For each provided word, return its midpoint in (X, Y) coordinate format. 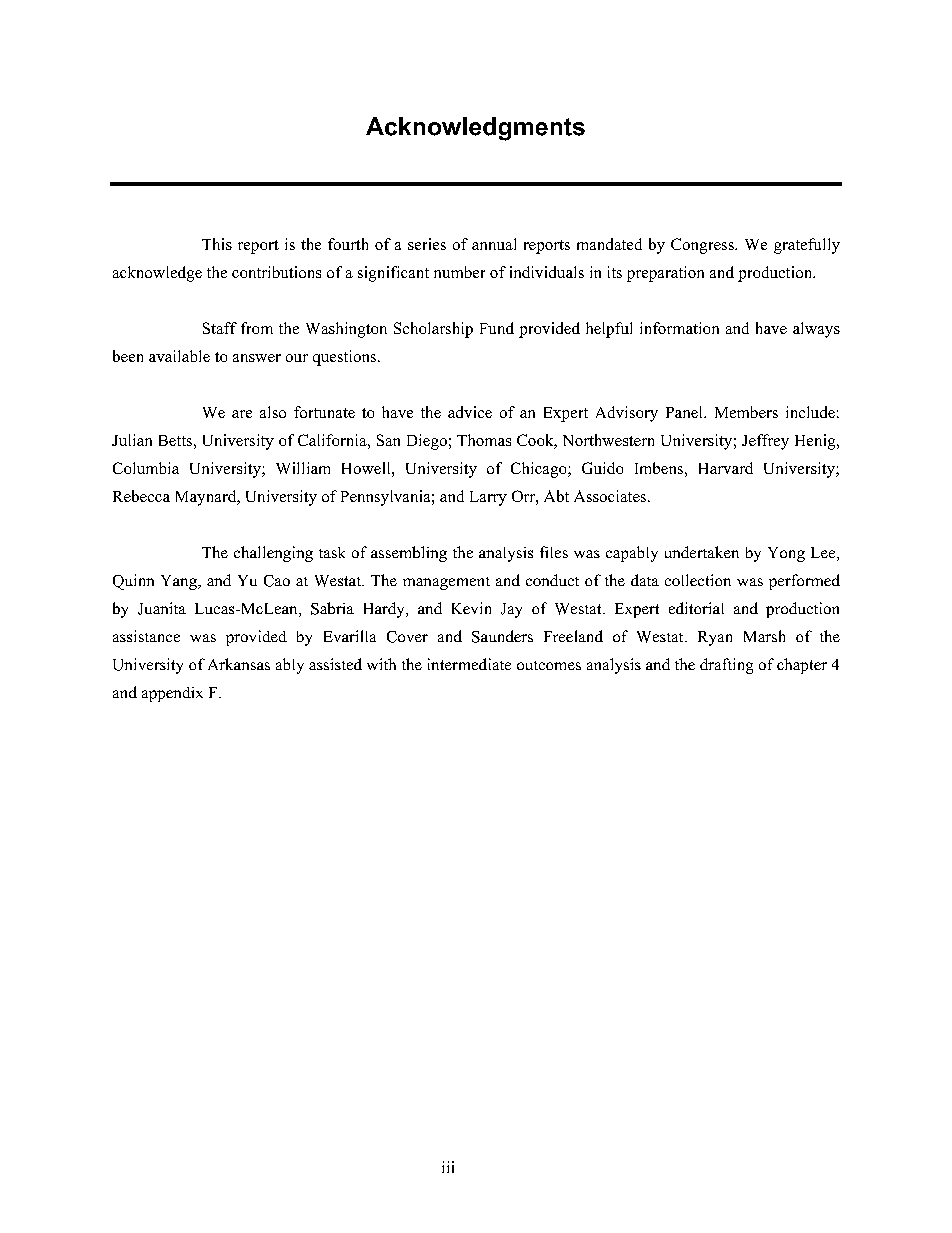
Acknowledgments (475, 129)
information (679, 328)
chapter (802, 666)
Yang (180, 582)
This (217, 244)
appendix (172, 694)
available (179, 356)
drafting (726, 666)
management (446, 583)
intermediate (469, 664)
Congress (703, 246)
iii (448, 1167)
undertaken (702, 552)
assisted (335, 664)
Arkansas (239, 664)
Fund (497, 328)
